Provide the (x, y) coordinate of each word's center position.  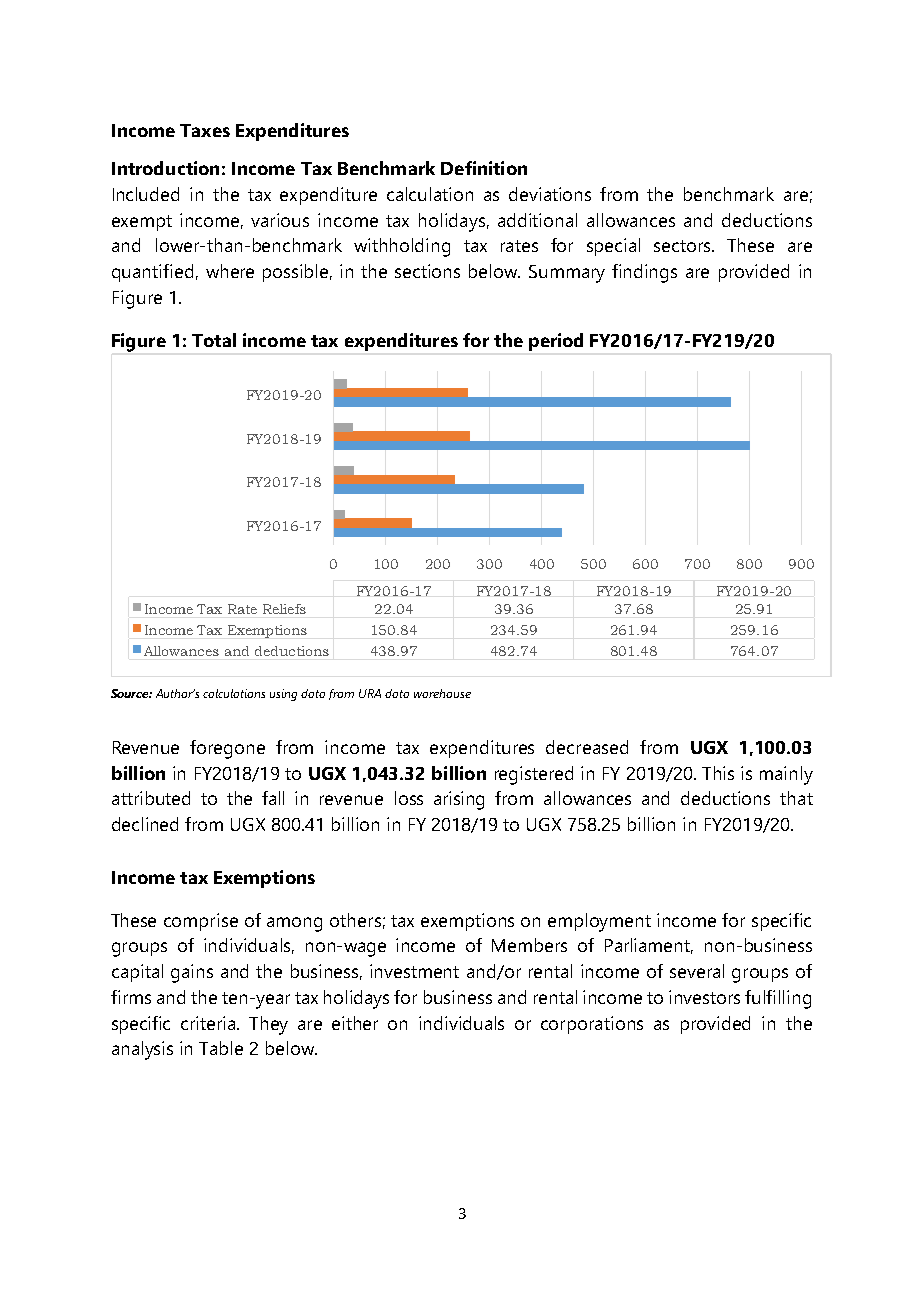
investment (414, 971)
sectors (684, 246)
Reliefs (284, 609)
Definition (484, 168)
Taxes (205, 130)
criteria (209, 1023)
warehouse (442, 693)
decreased (587, 747)
